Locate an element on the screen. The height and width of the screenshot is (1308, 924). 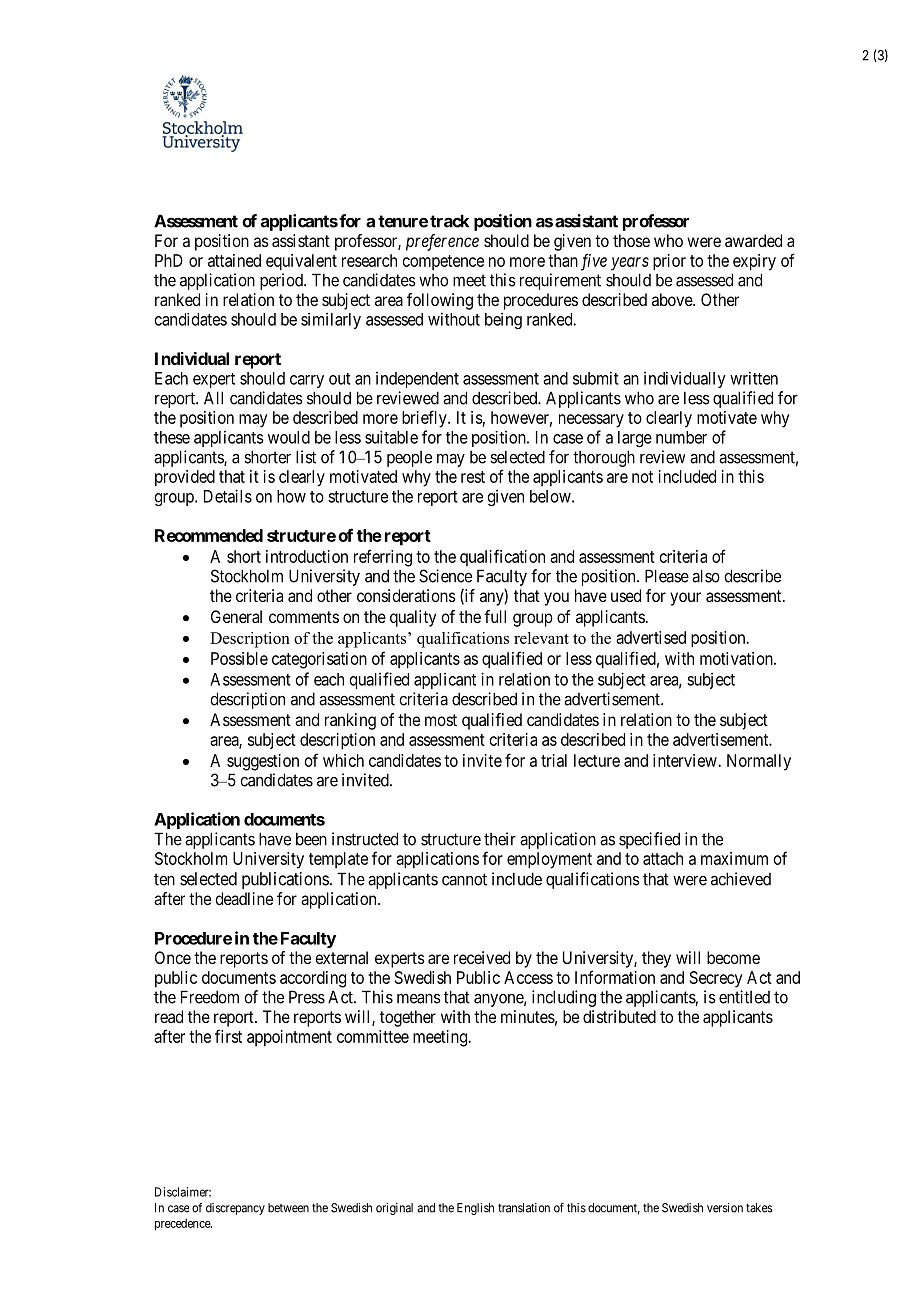
they is located at coordinates (656, 959).
